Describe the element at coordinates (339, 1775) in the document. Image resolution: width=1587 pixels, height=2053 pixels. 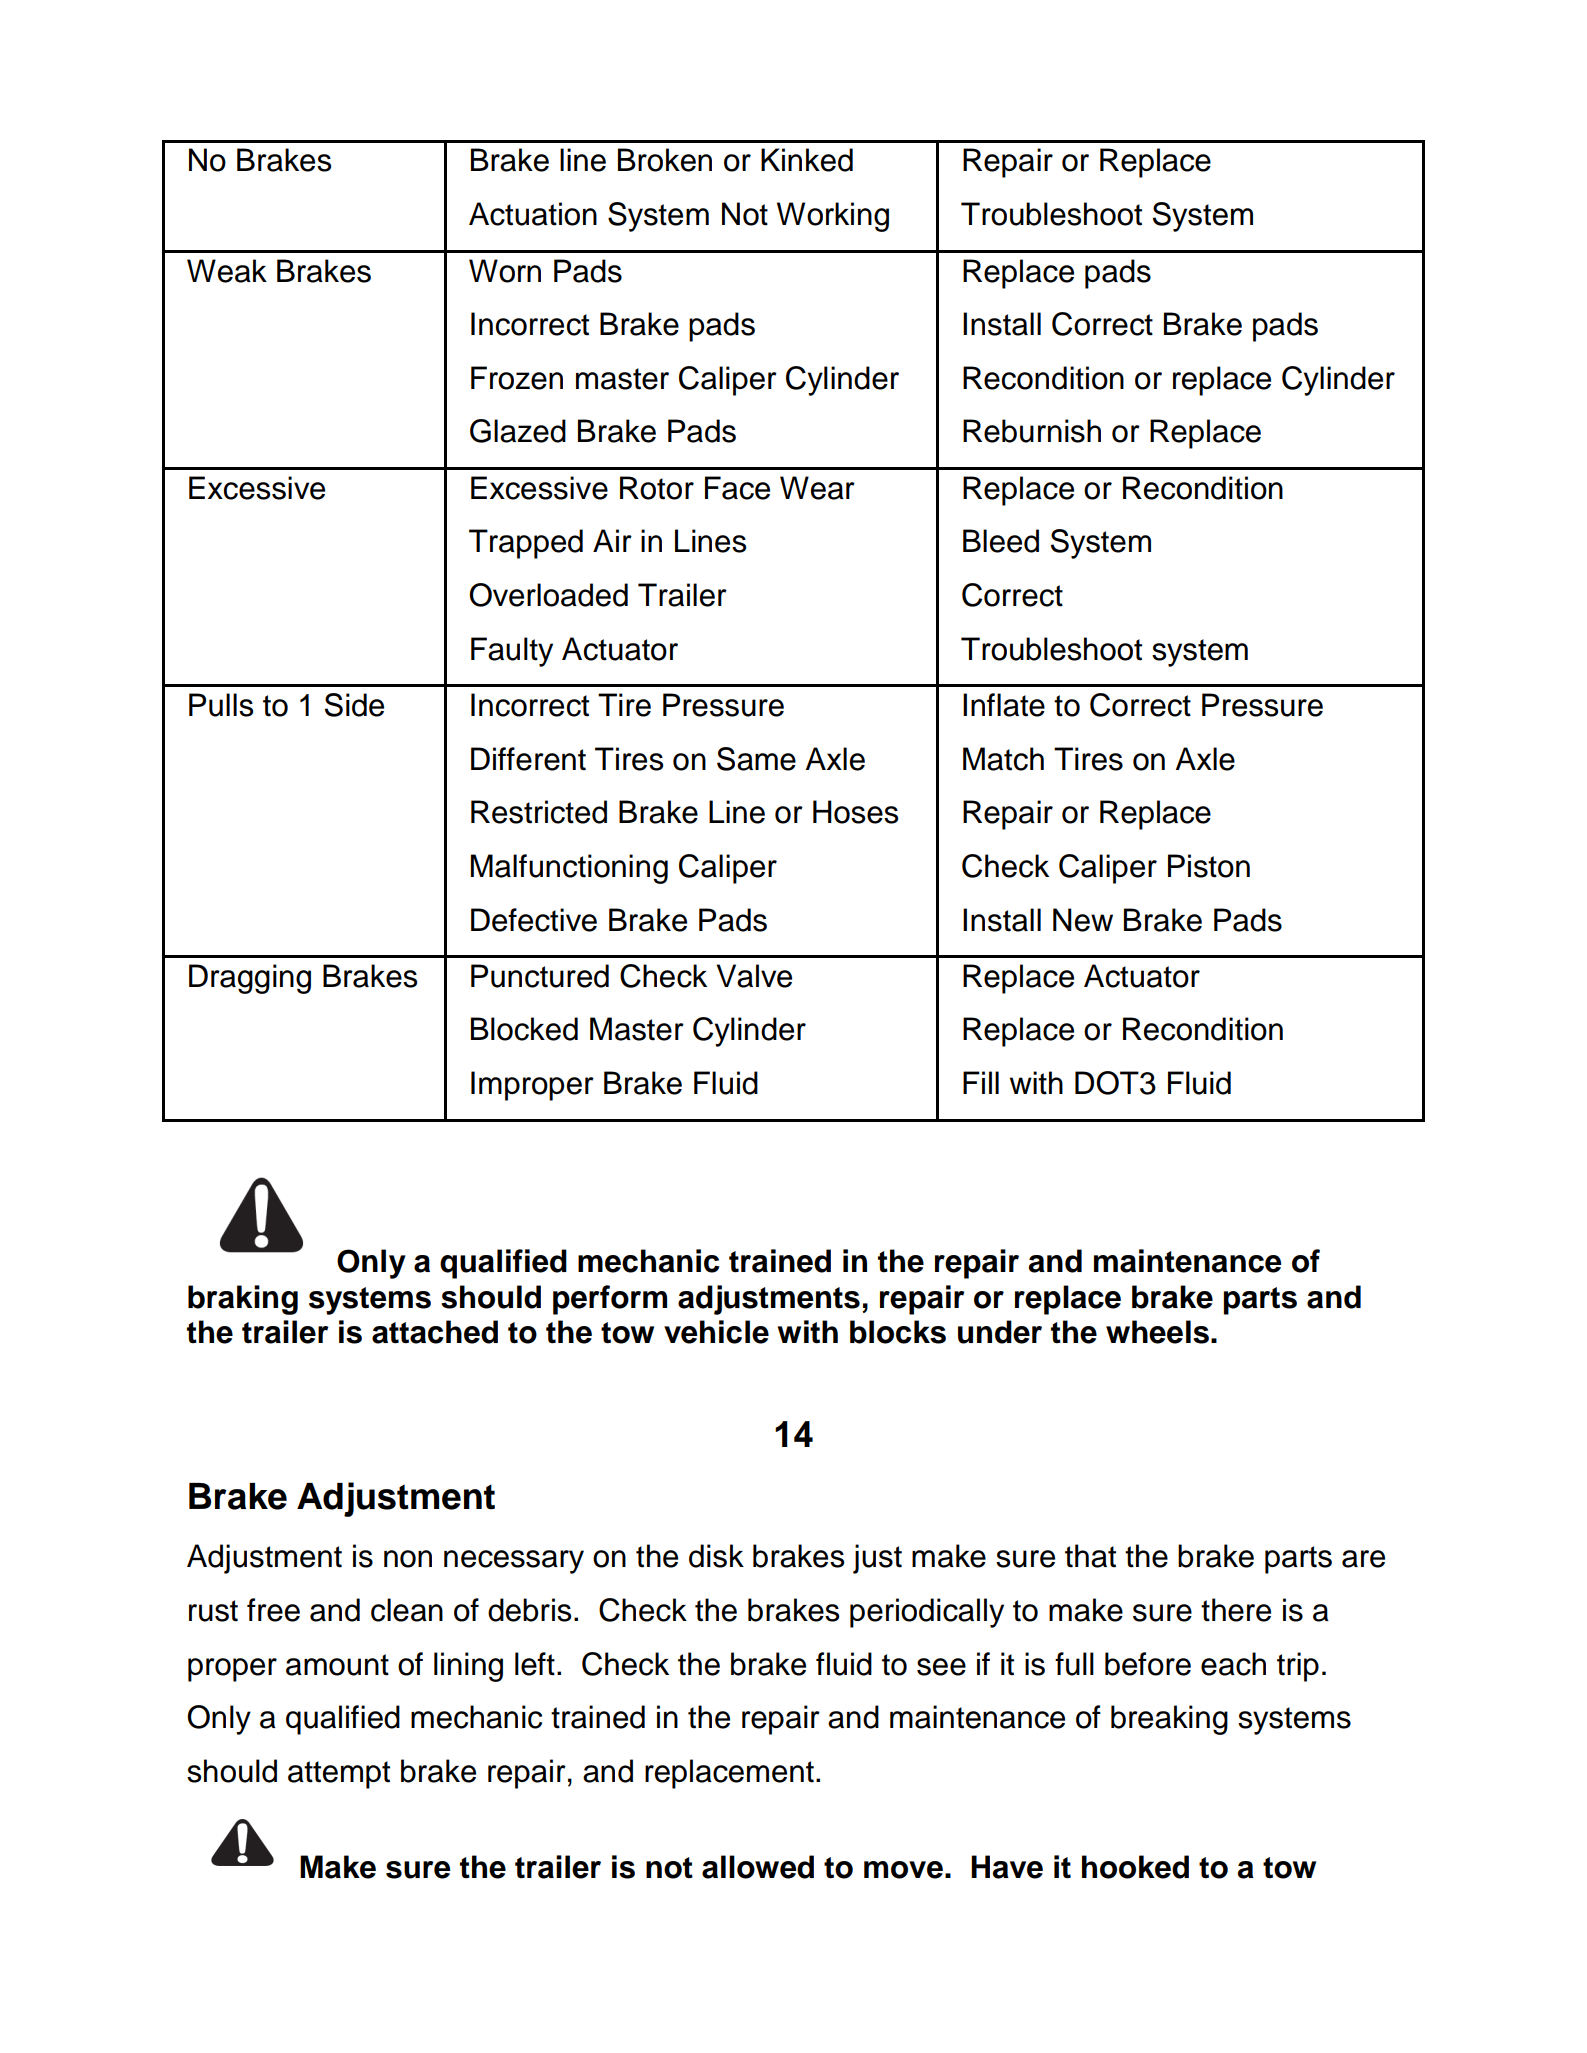
I see `attempt` at that location.
